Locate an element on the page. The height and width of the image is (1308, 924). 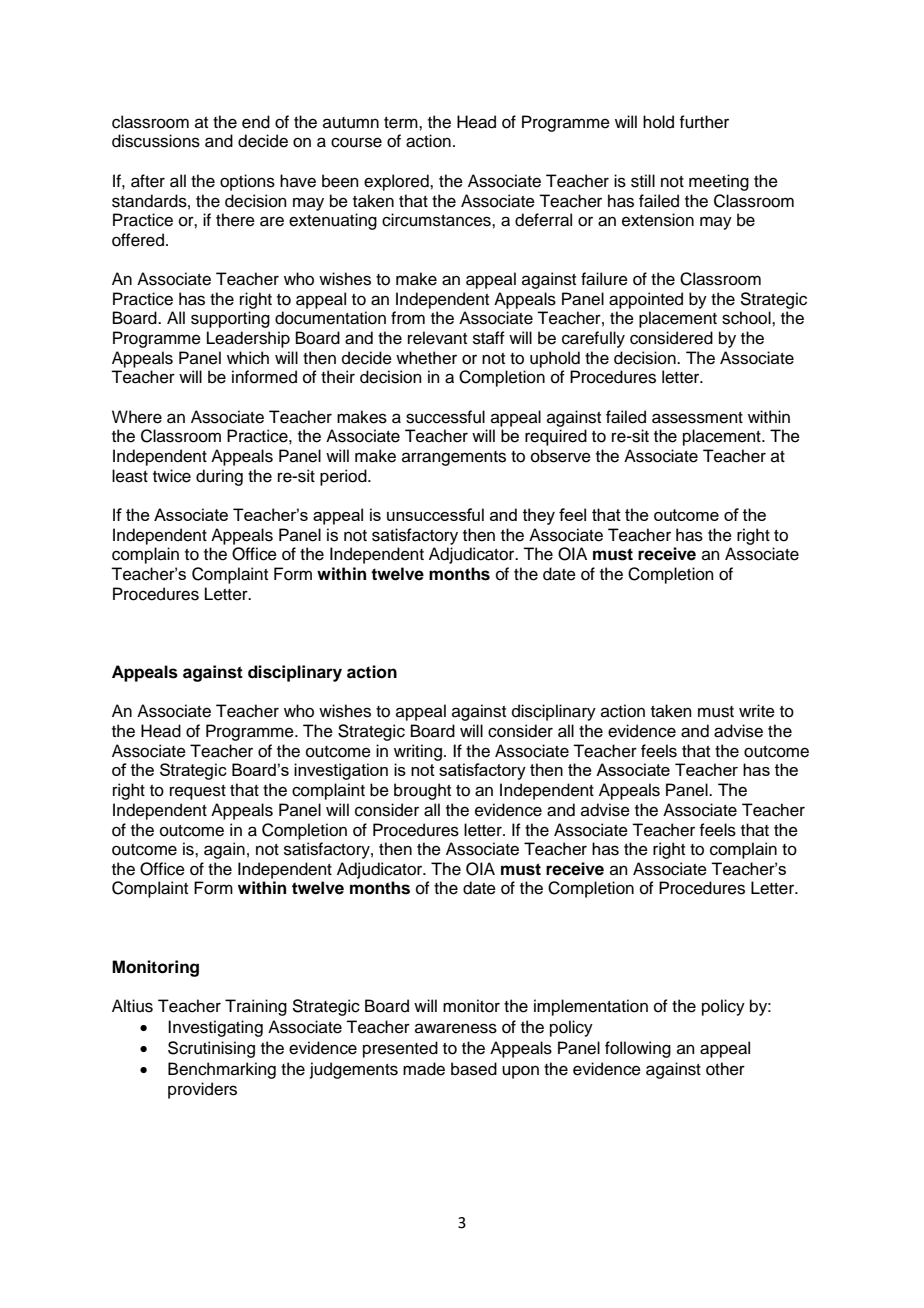
assessment is located at coordinates (697, 418).
